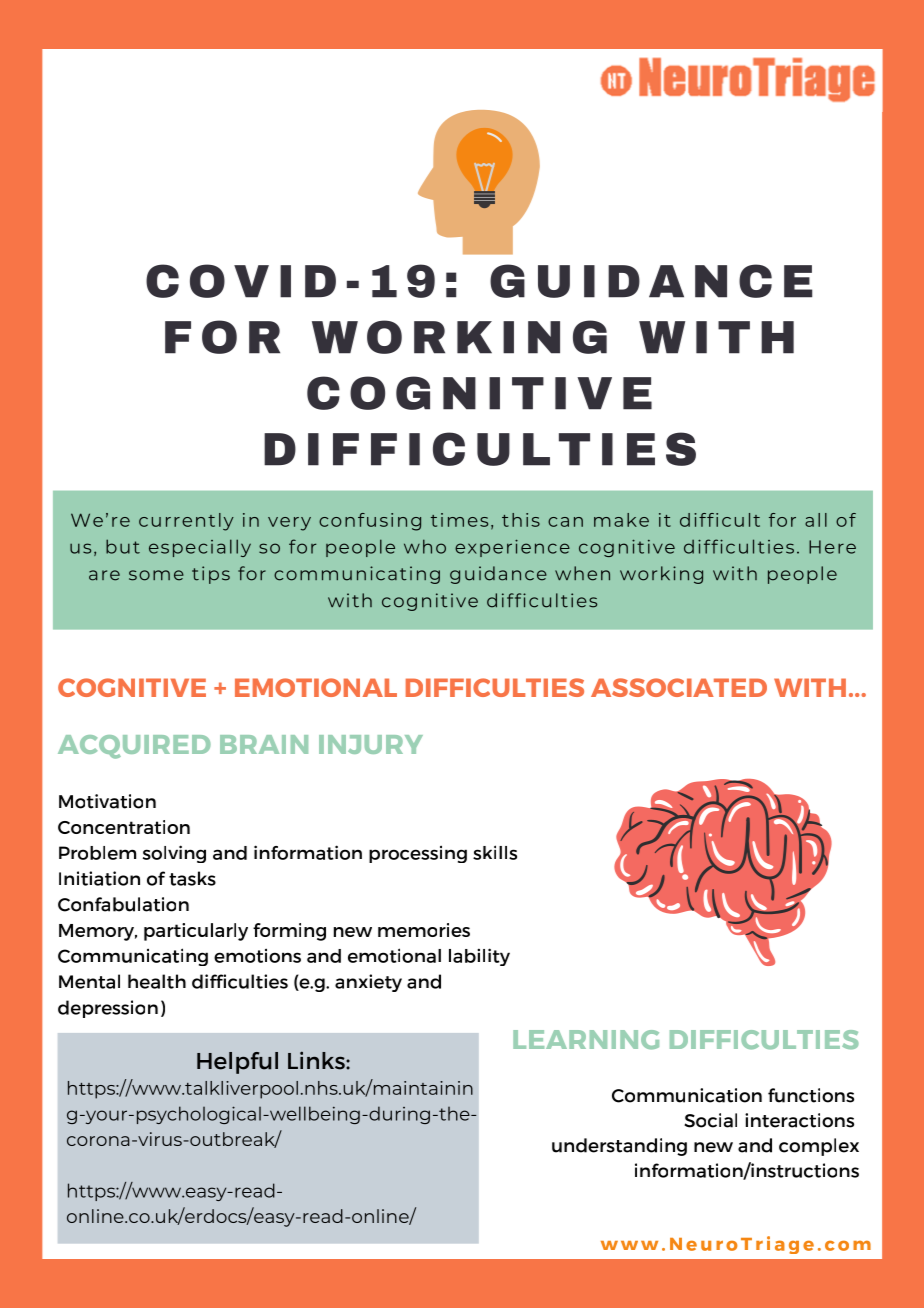  What do you see at coordinates (479, 957) in the screenshot?
I see `lability` at bounding box center [479, 957].
